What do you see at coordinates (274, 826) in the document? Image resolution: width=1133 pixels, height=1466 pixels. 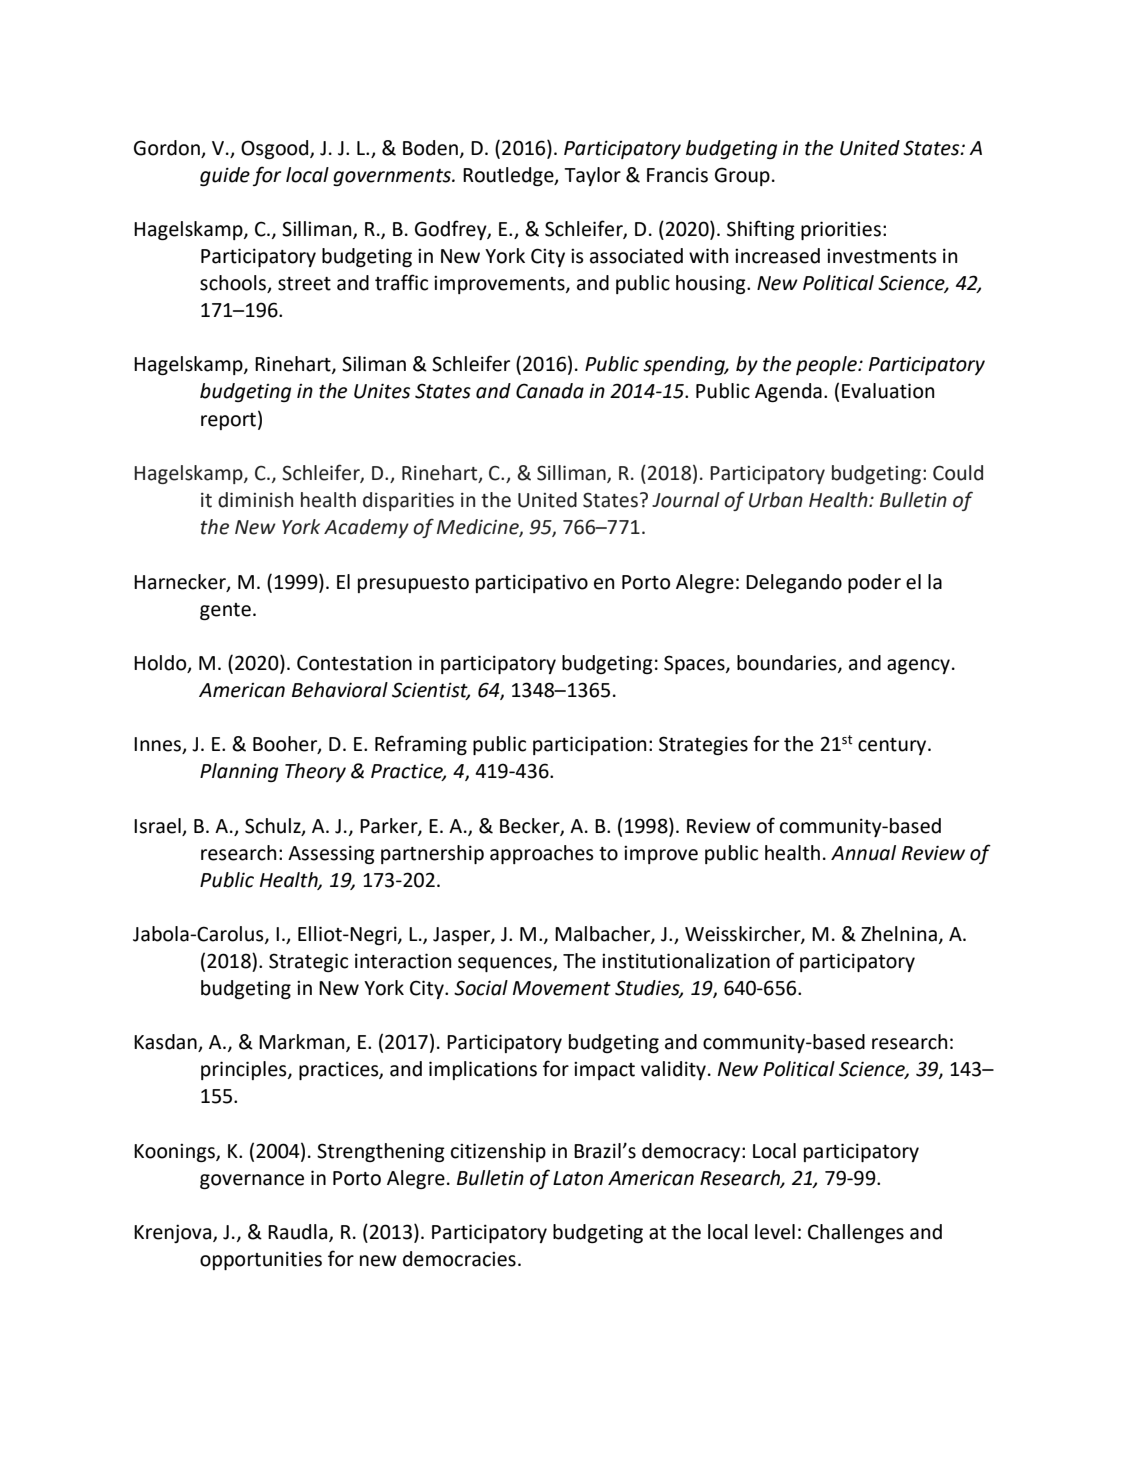 I see `Schulz` at bounding box center [274, 826].
